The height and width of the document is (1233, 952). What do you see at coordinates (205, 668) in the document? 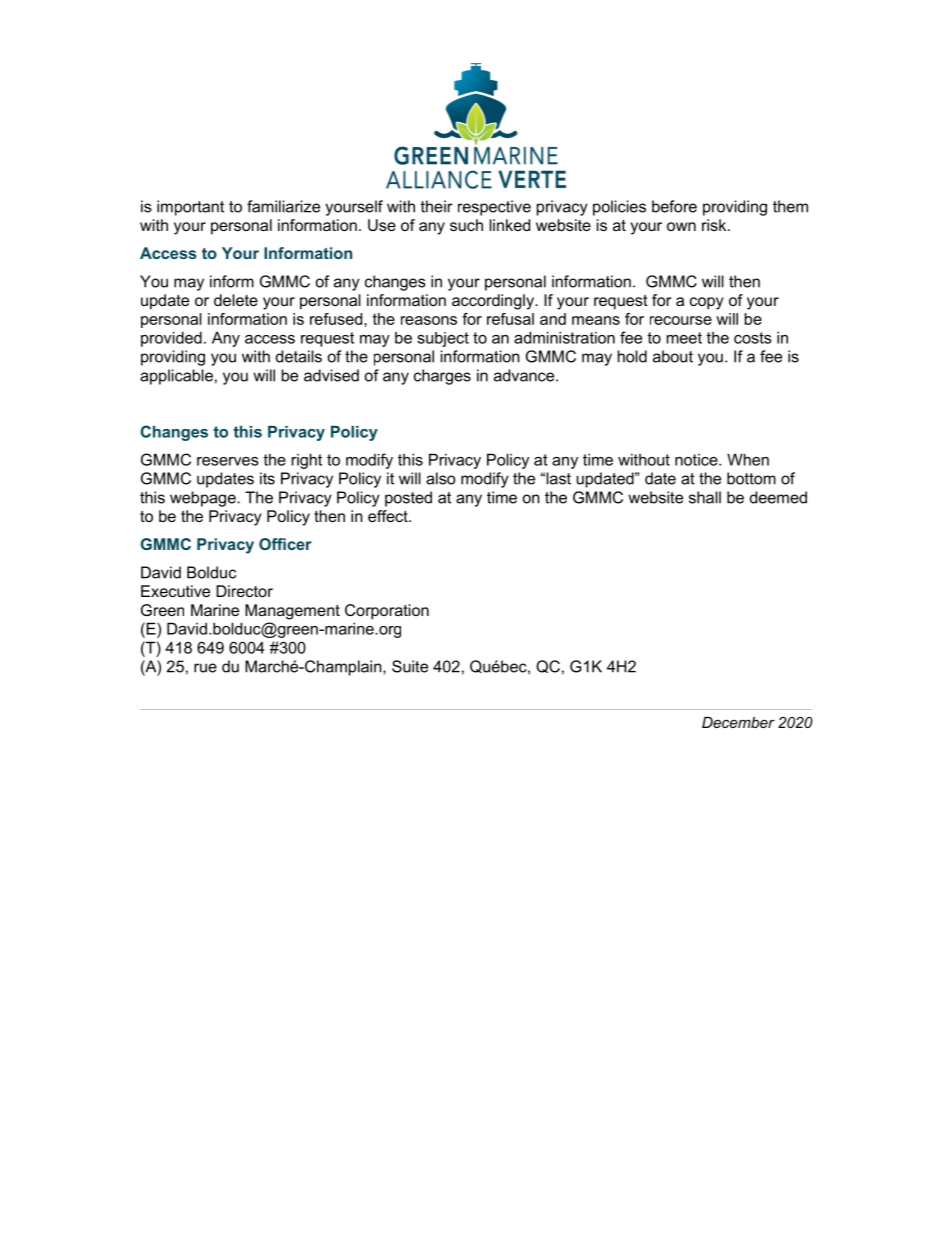
I see `rue` at bounding box center [205, 668].
